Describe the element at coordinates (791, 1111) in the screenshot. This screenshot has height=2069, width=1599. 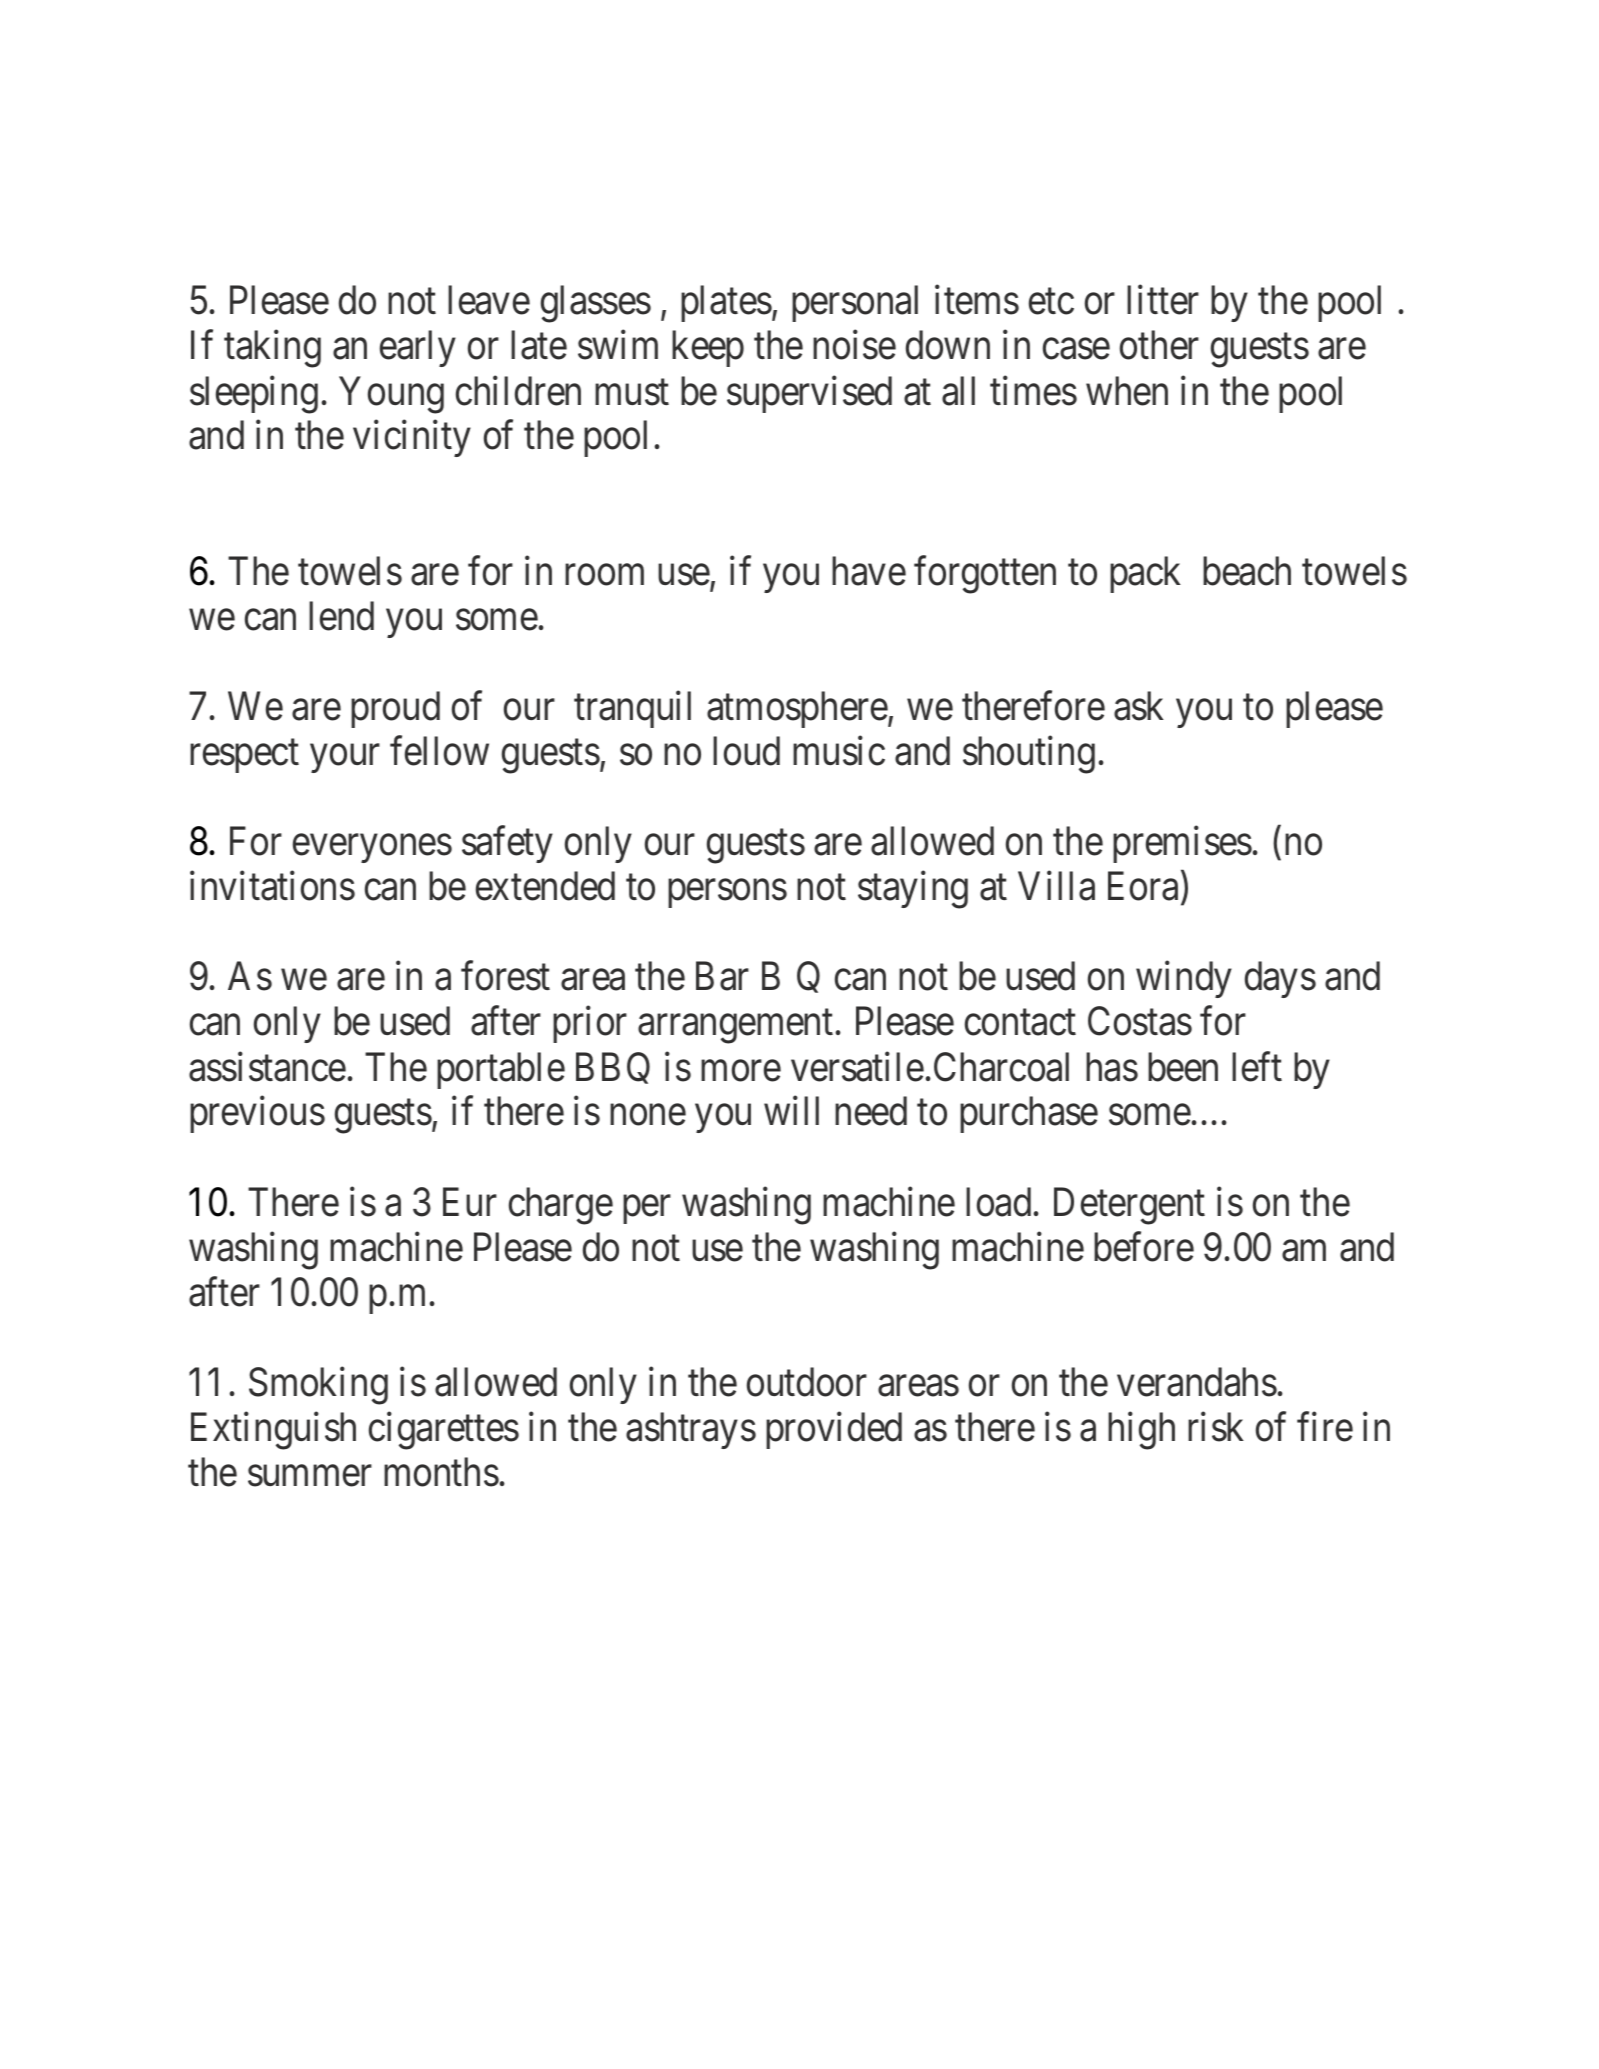
I see `will` at that location.
